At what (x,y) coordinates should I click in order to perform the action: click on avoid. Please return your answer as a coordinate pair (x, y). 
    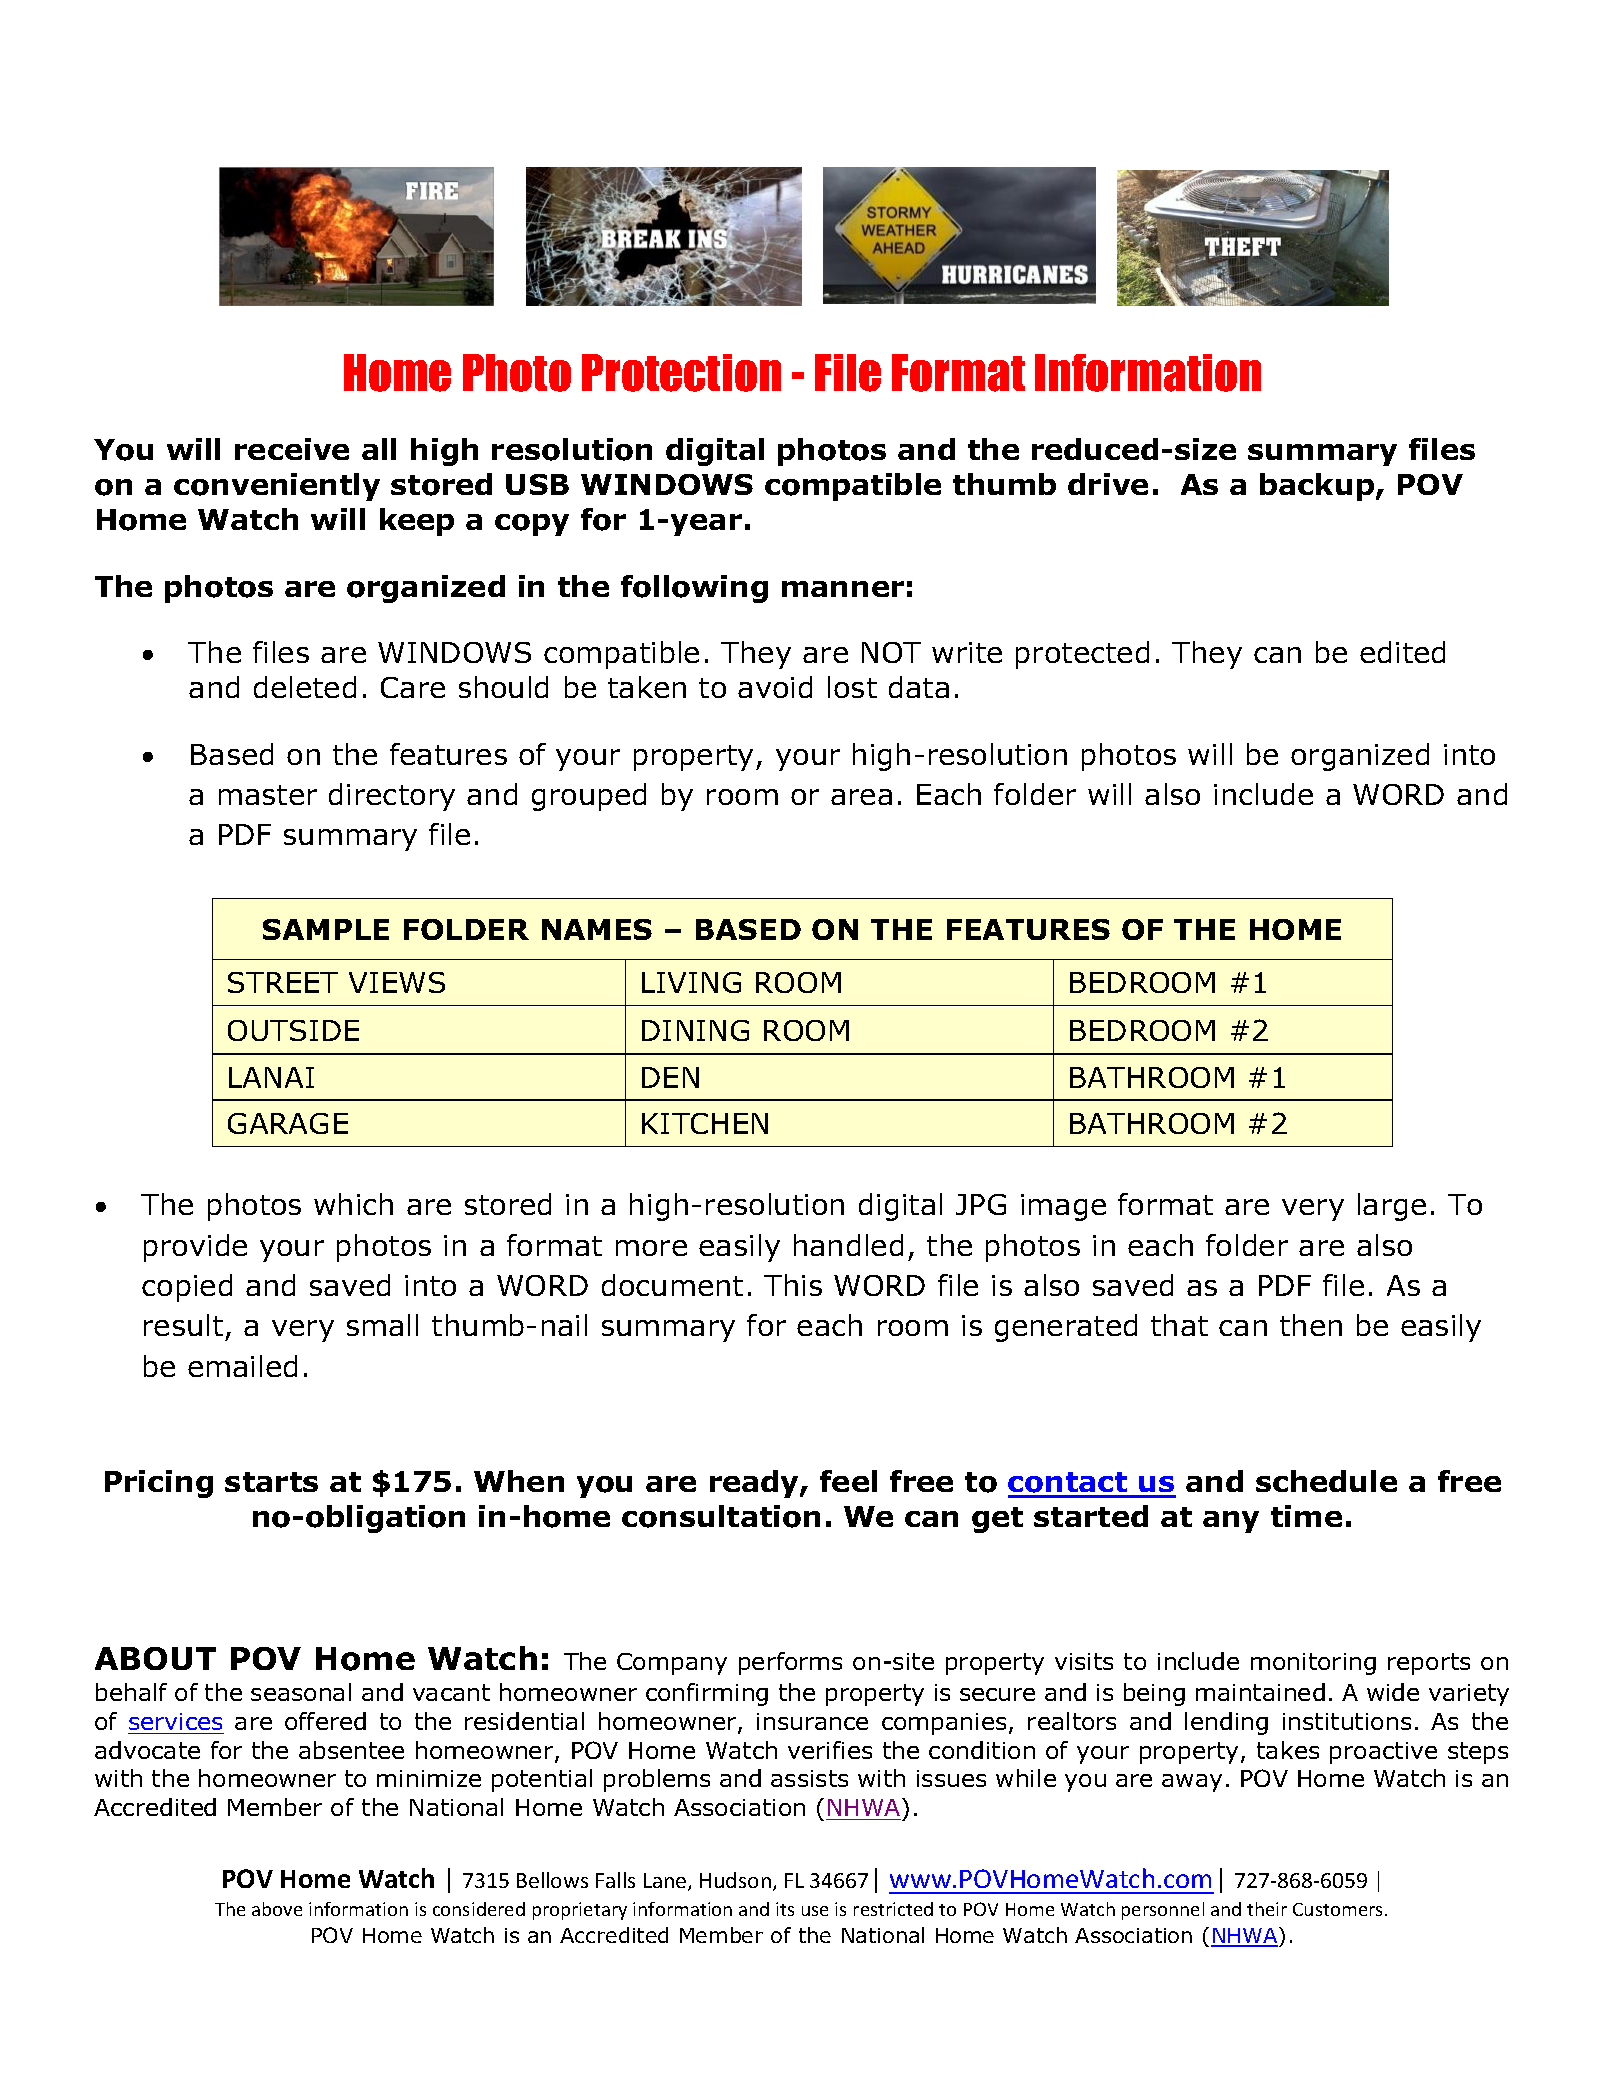
    Looking at the image, I should click on (775, 687).
